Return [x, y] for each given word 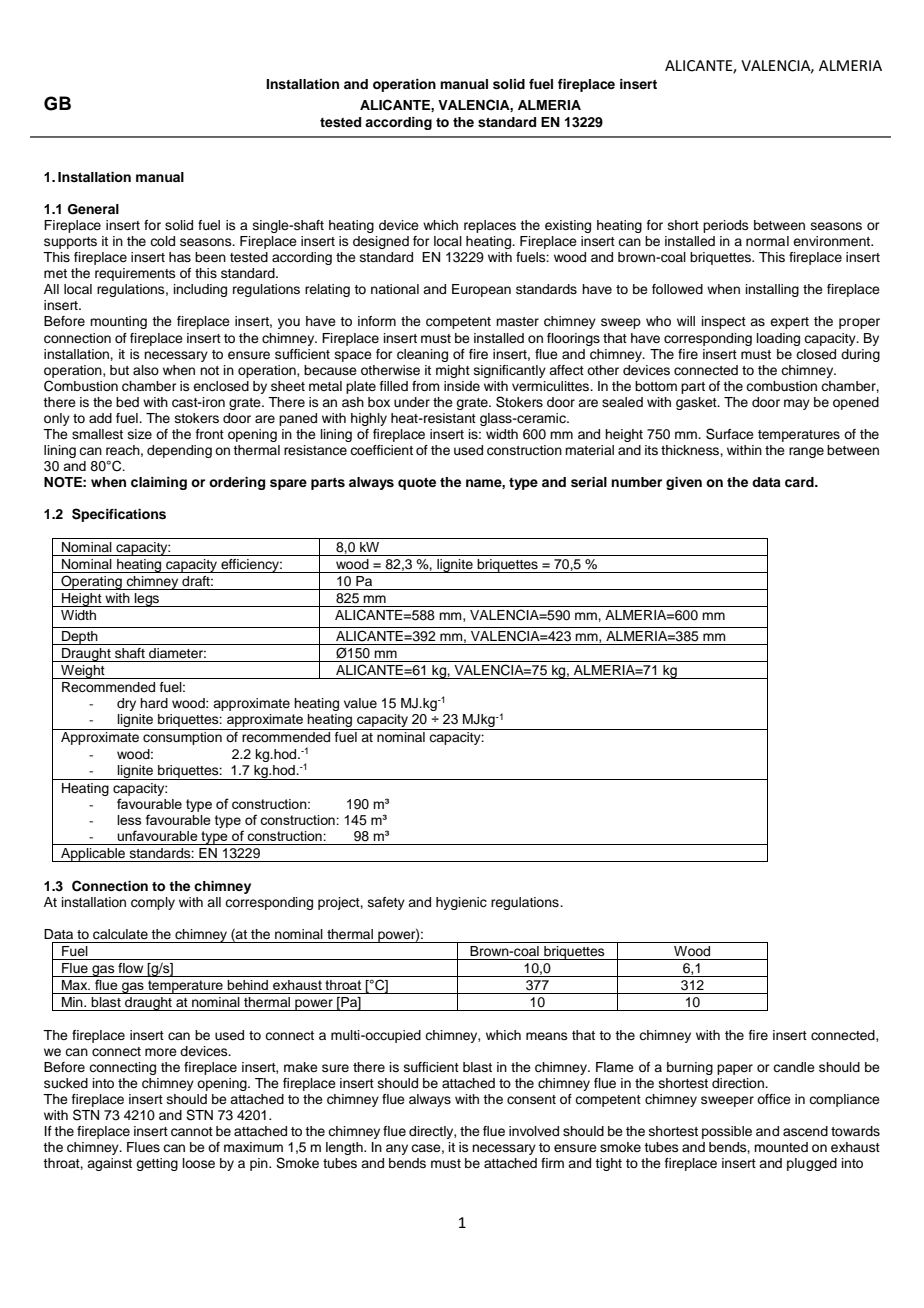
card [800, 482]
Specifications [119, 515]
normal [767, 241]
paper [735, 1069]
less [129, 820]
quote [417, 484]
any [397, 1149]
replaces [490, 226]
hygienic [461, 903]
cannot [192, 1132]
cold [162, 241]
